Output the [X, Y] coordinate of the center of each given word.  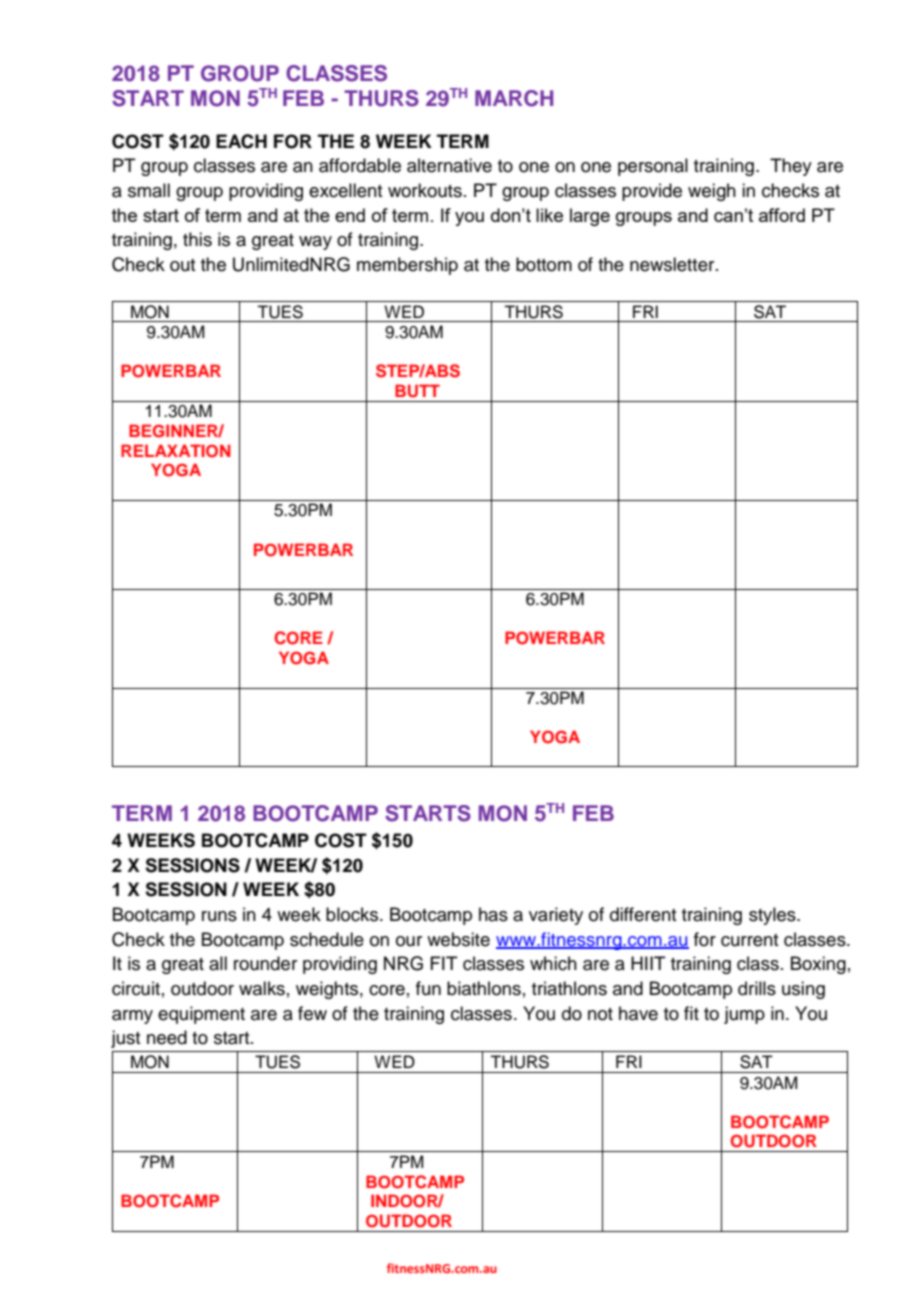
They [791, 167]
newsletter [673, 264]
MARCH [514, 98]
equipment [201, 1015]
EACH [241, 141]
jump [744, 1015]
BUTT [417, 391]
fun [428, 988]
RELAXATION [176, 451]
